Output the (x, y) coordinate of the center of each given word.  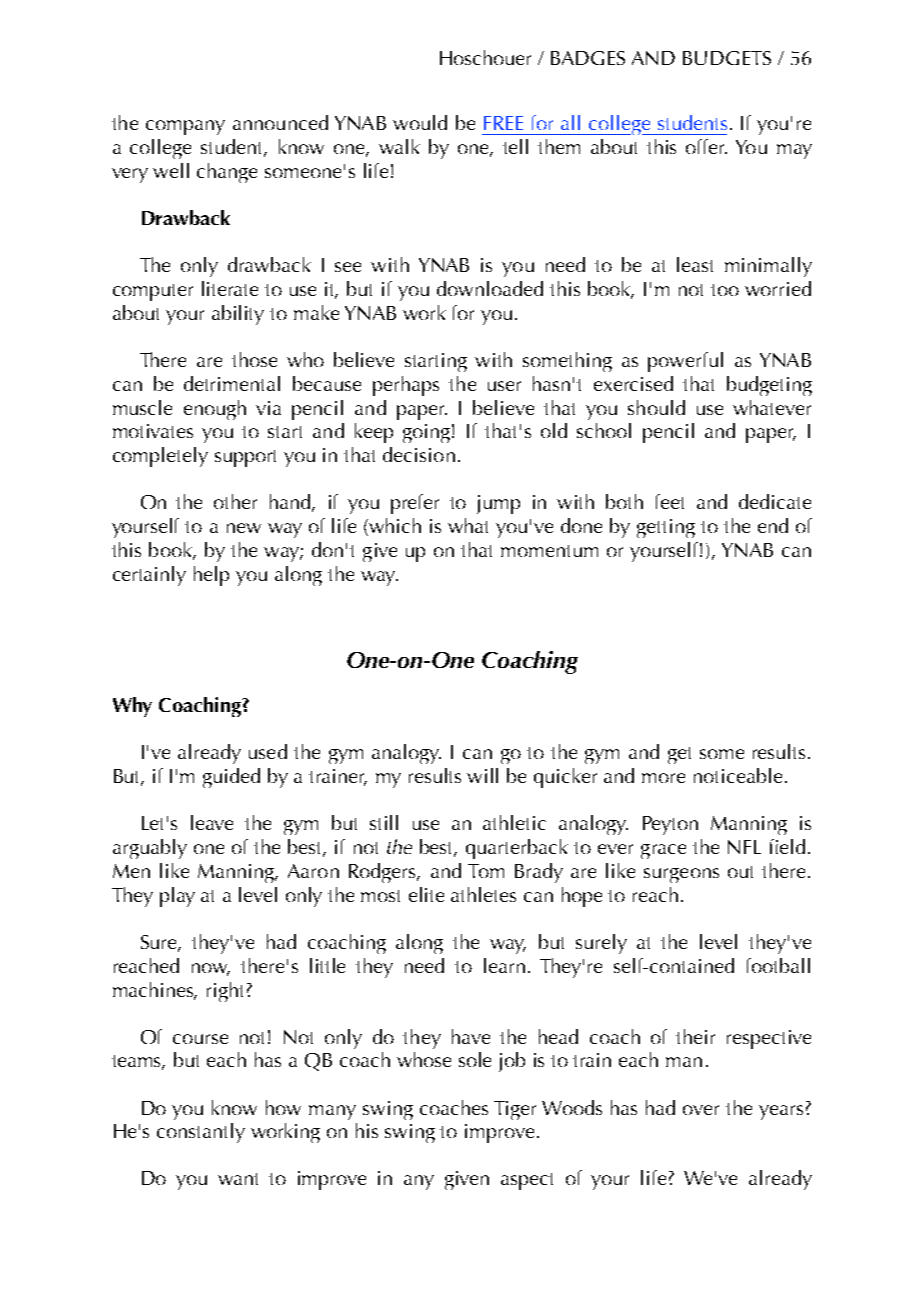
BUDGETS (727, 58)
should (656, 407)
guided (231, 778)
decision (419, 454)
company (185, 127)
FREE (503, 123)
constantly (201, 1133)
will (482, 775)
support (245, 458)
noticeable (738, 775)
